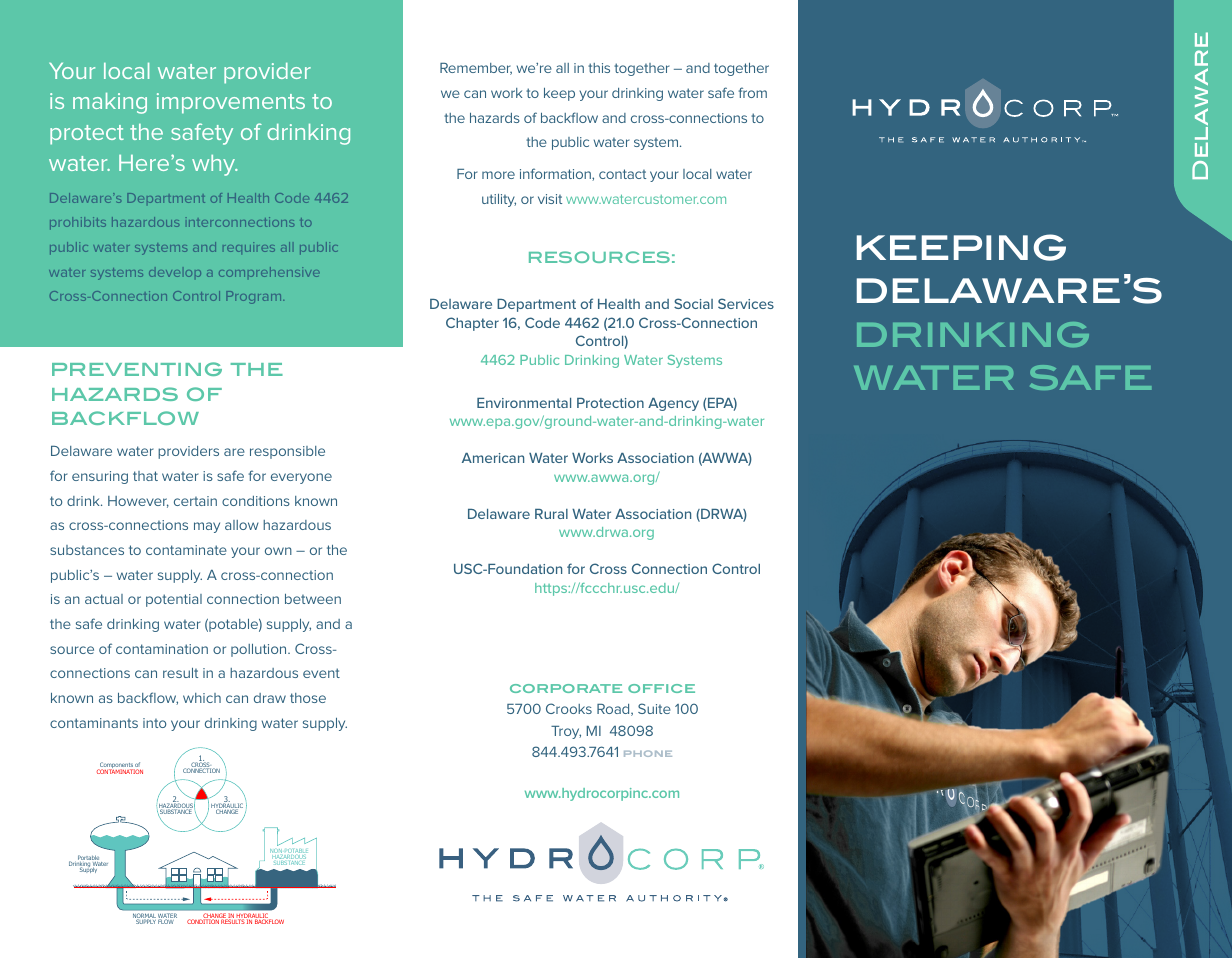  I want to click on potential, so click(174, 600).
